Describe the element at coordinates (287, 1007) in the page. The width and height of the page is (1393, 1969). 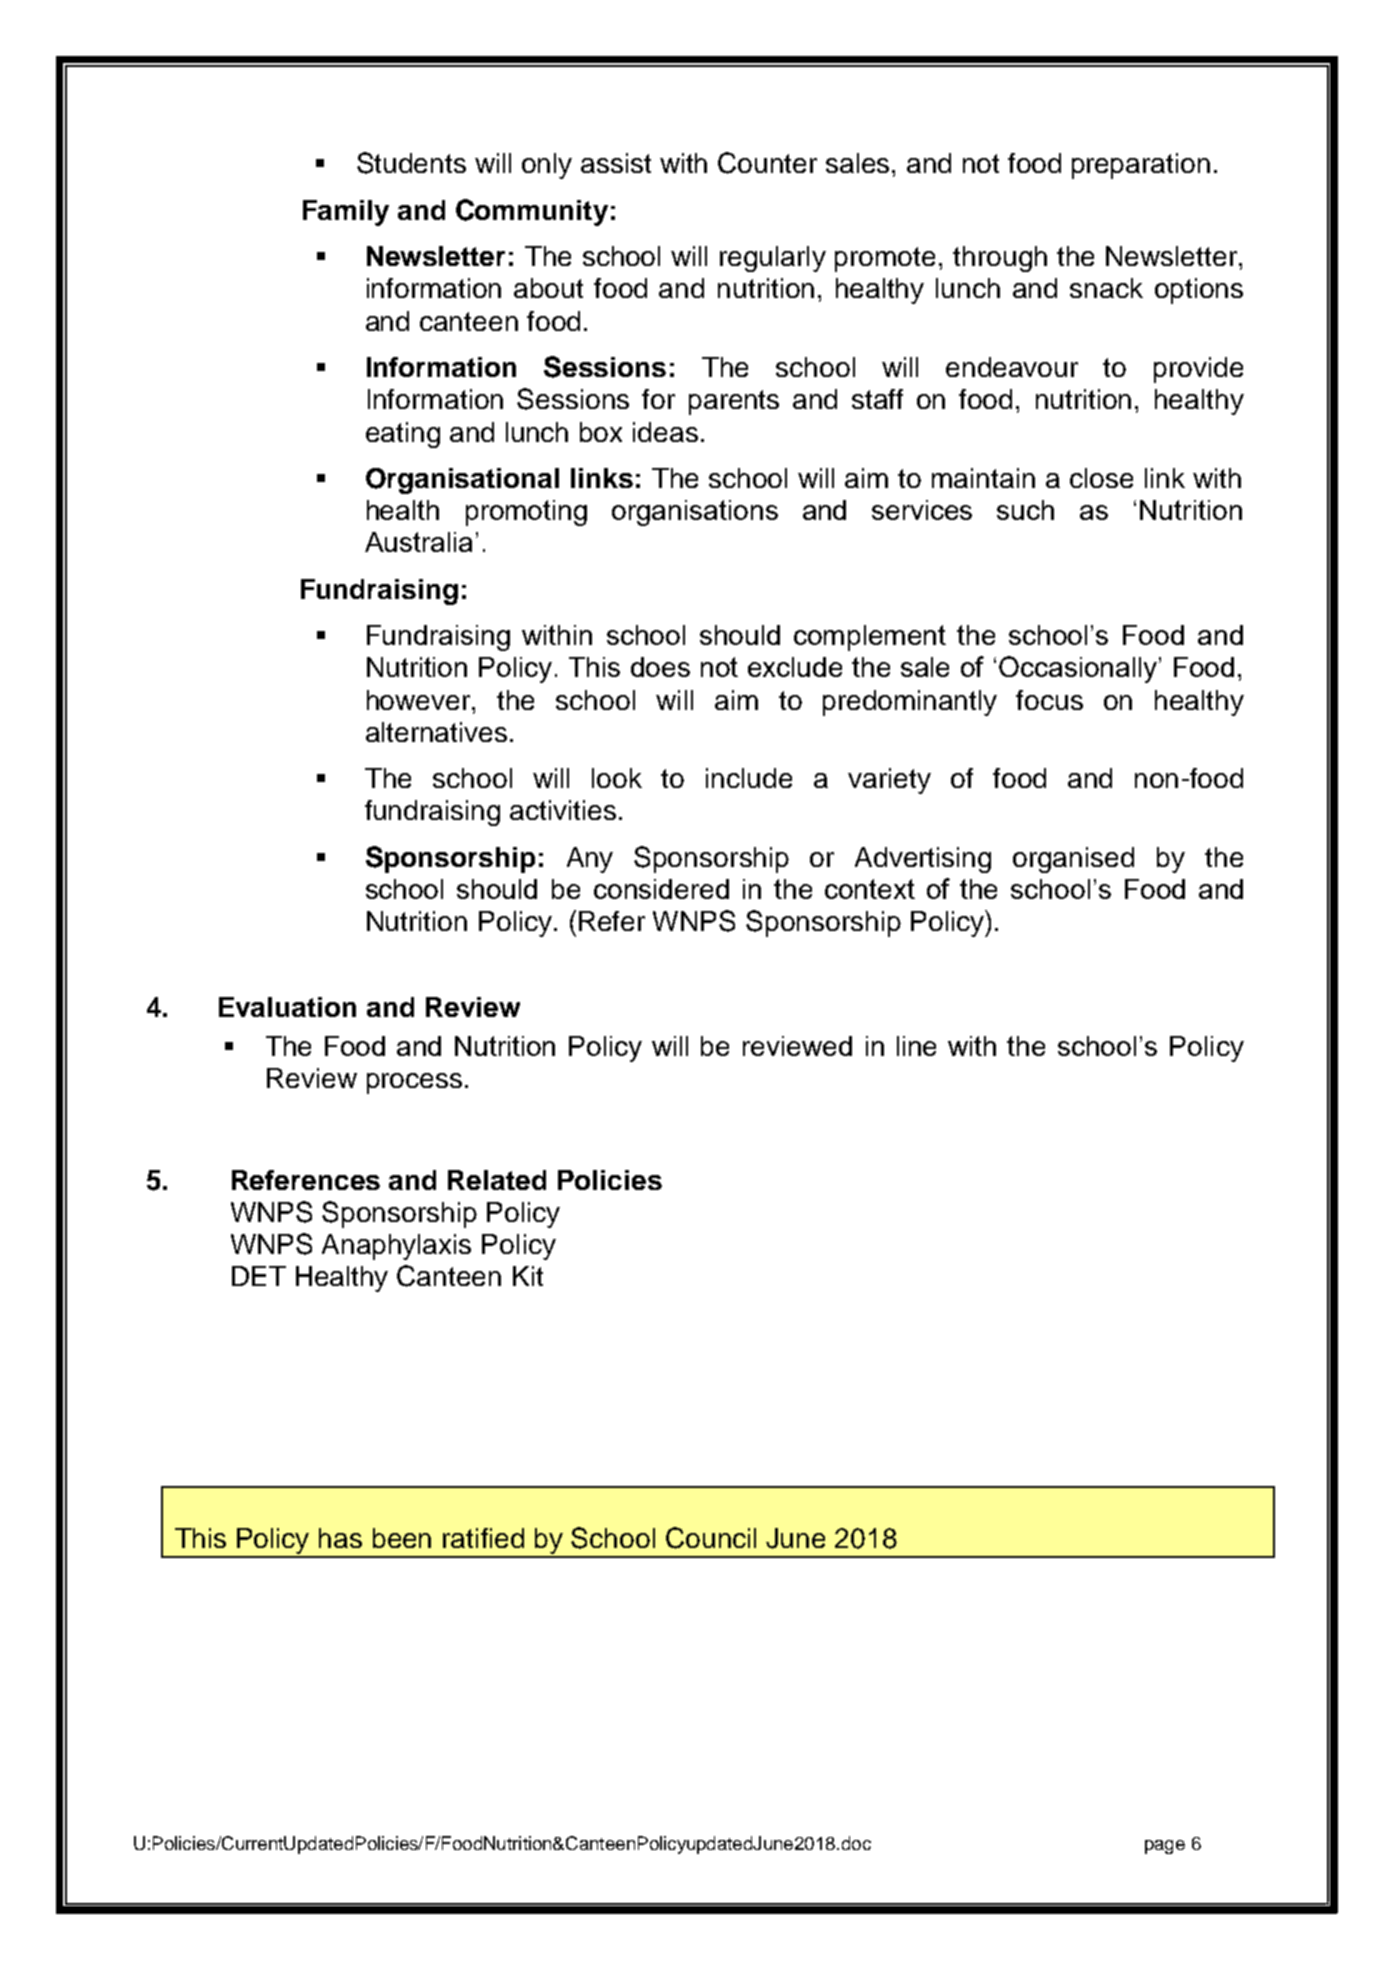
I see `Evaluation` at that location.
